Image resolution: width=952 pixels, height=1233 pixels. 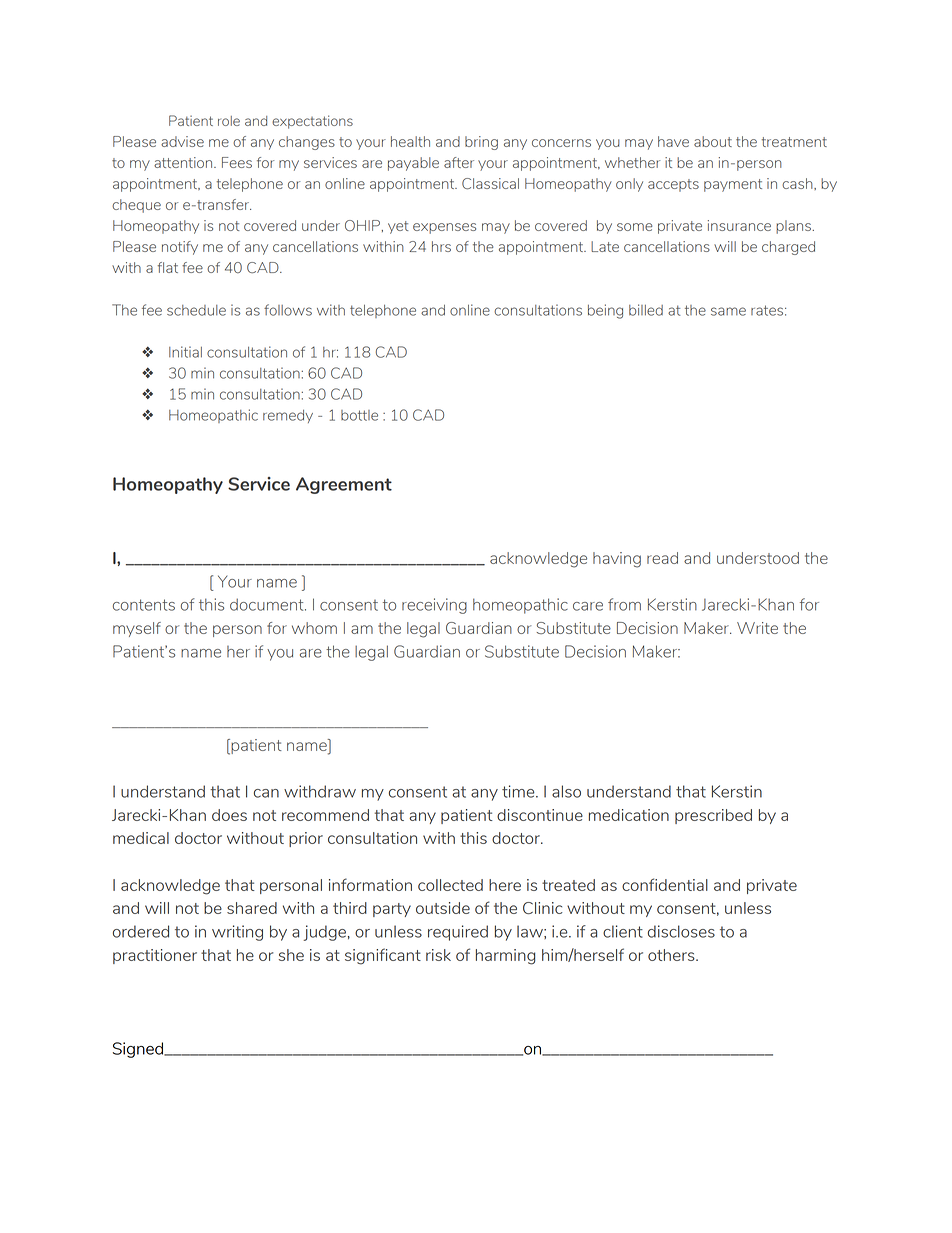 What do you see at coordinates (237, 933) in the image?
I see `writing` at bounding box center [237, 933].
